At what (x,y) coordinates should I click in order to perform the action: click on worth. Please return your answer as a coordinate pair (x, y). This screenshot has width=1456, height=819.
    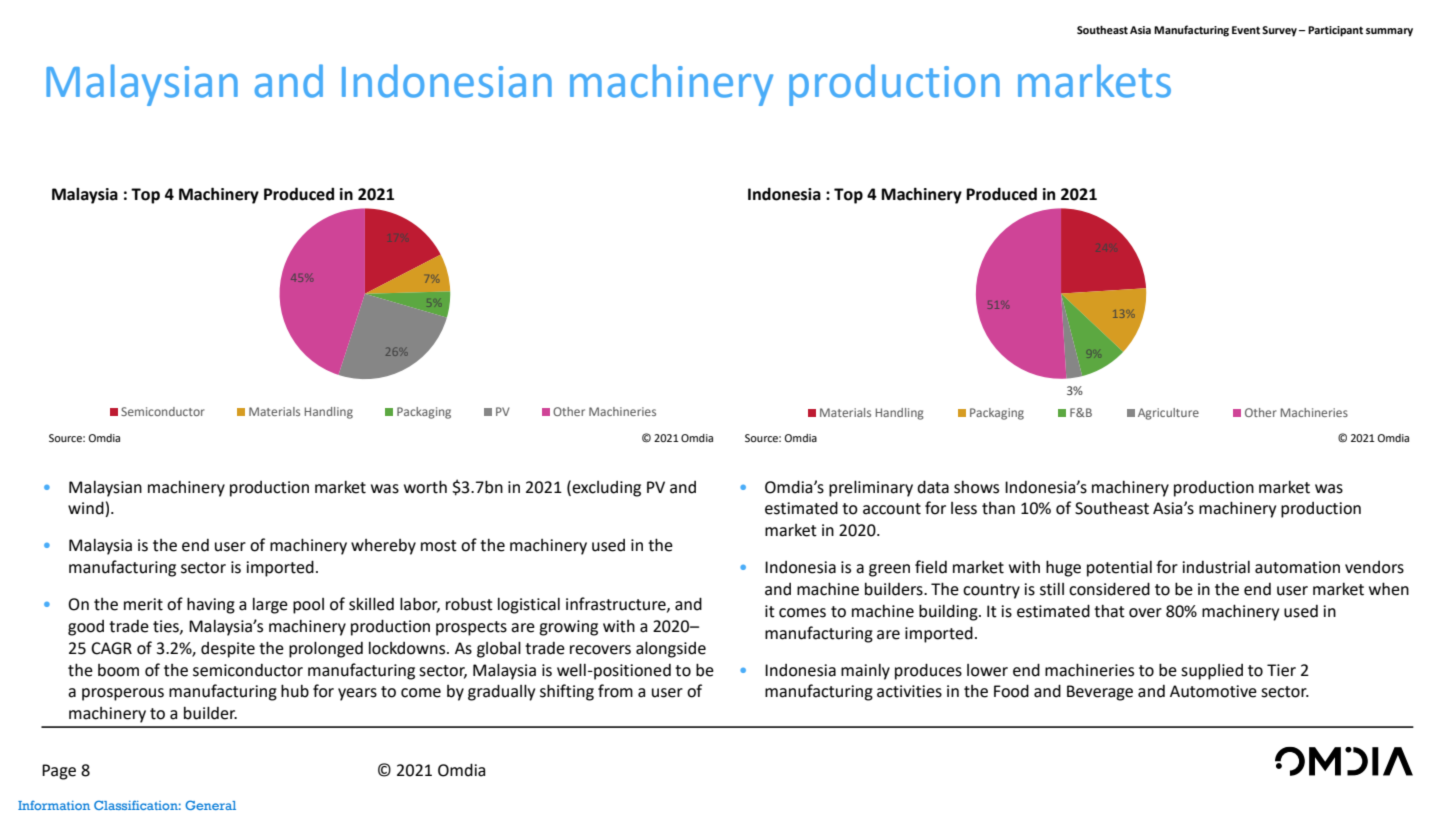
    Looking at the image, I should click on (425, 487).
